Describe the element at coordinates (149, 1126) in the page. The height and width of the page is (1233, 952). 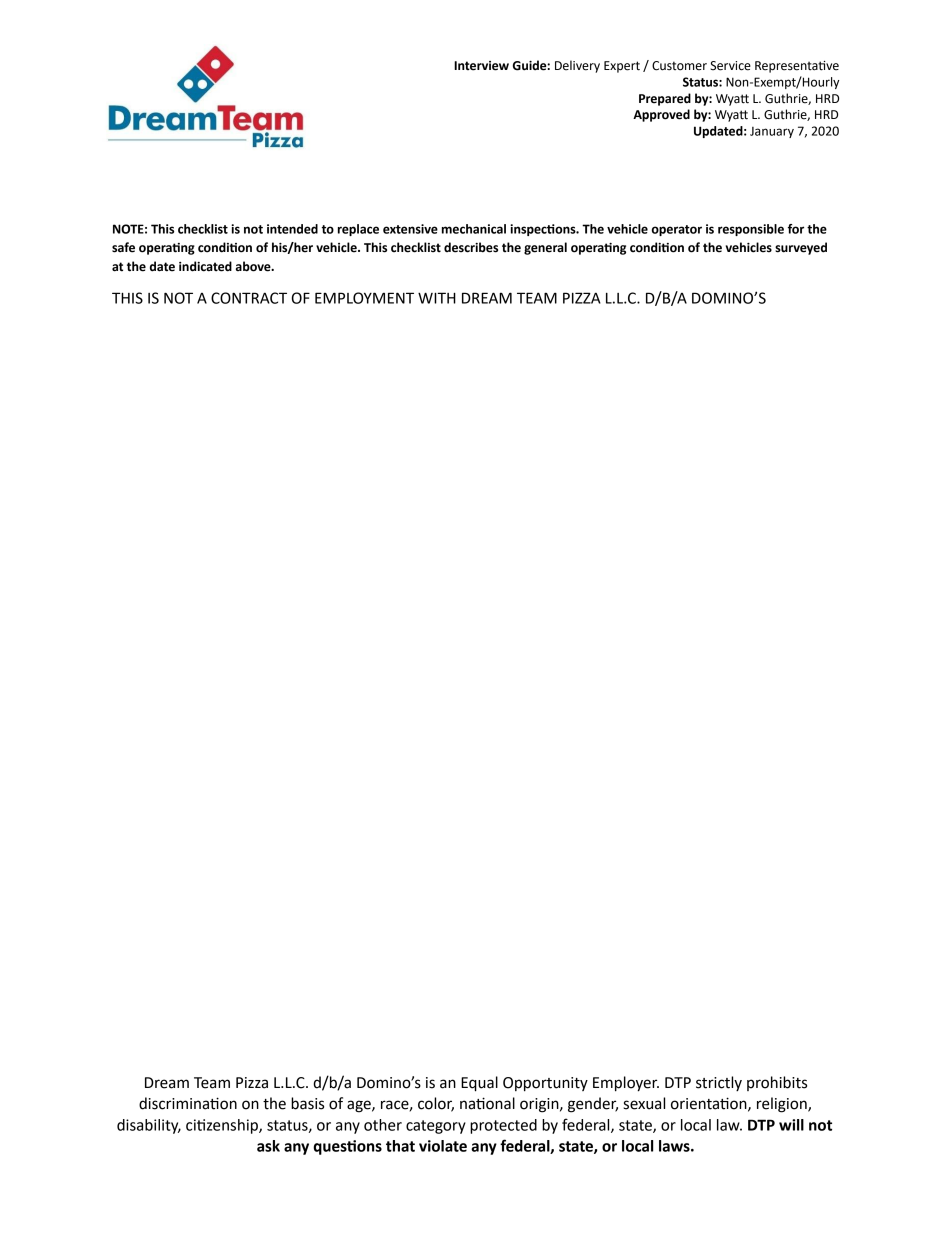
I see `disability` at that location.
